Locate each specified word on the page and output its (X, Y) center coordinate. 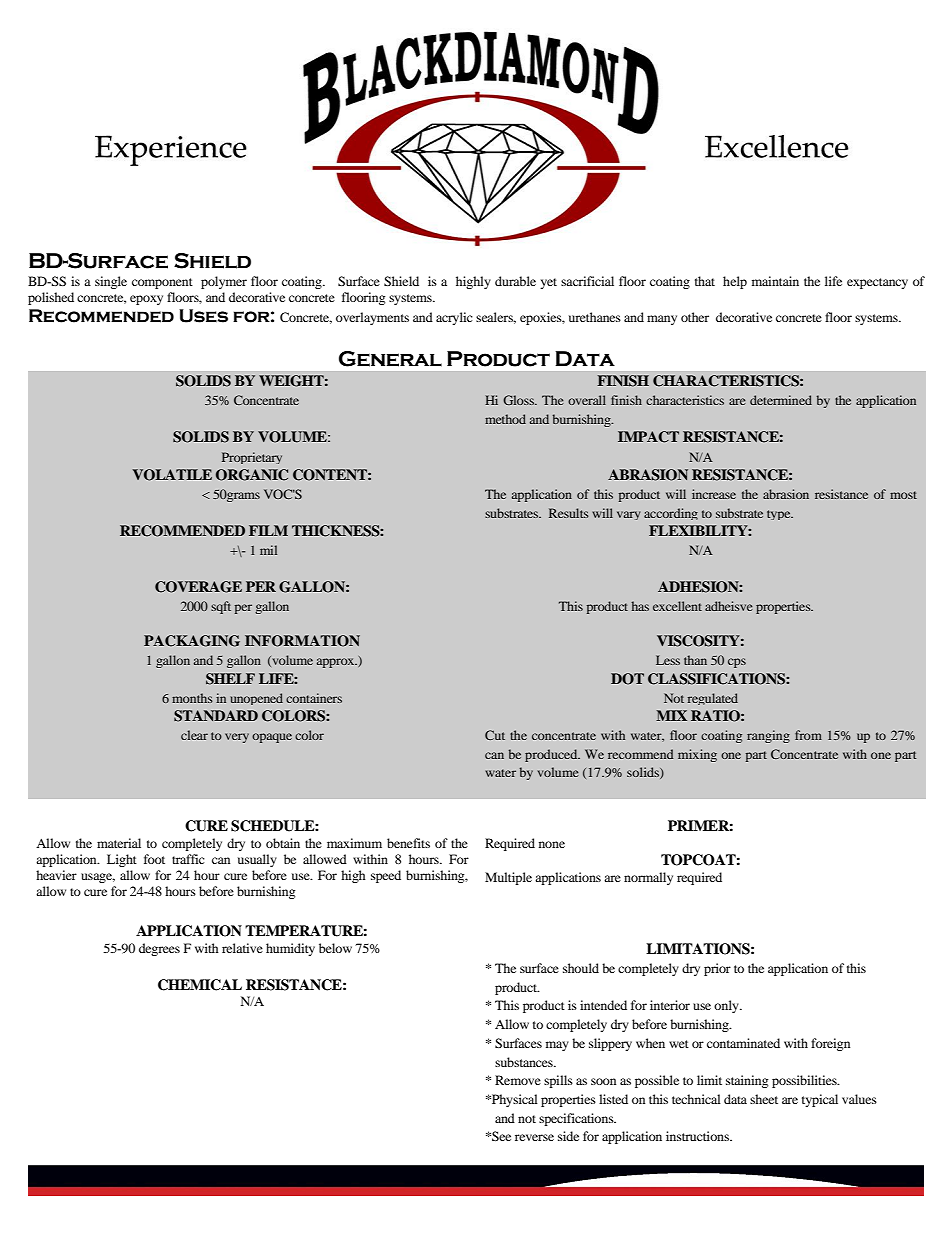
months (192, 698)
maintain (775, 281)
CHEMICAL (200, 985)
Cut (495, 735)
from (808, 735)
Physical (514, 1100)
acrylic (454, 318)
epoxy (146, 300)
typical (820, 1100)
